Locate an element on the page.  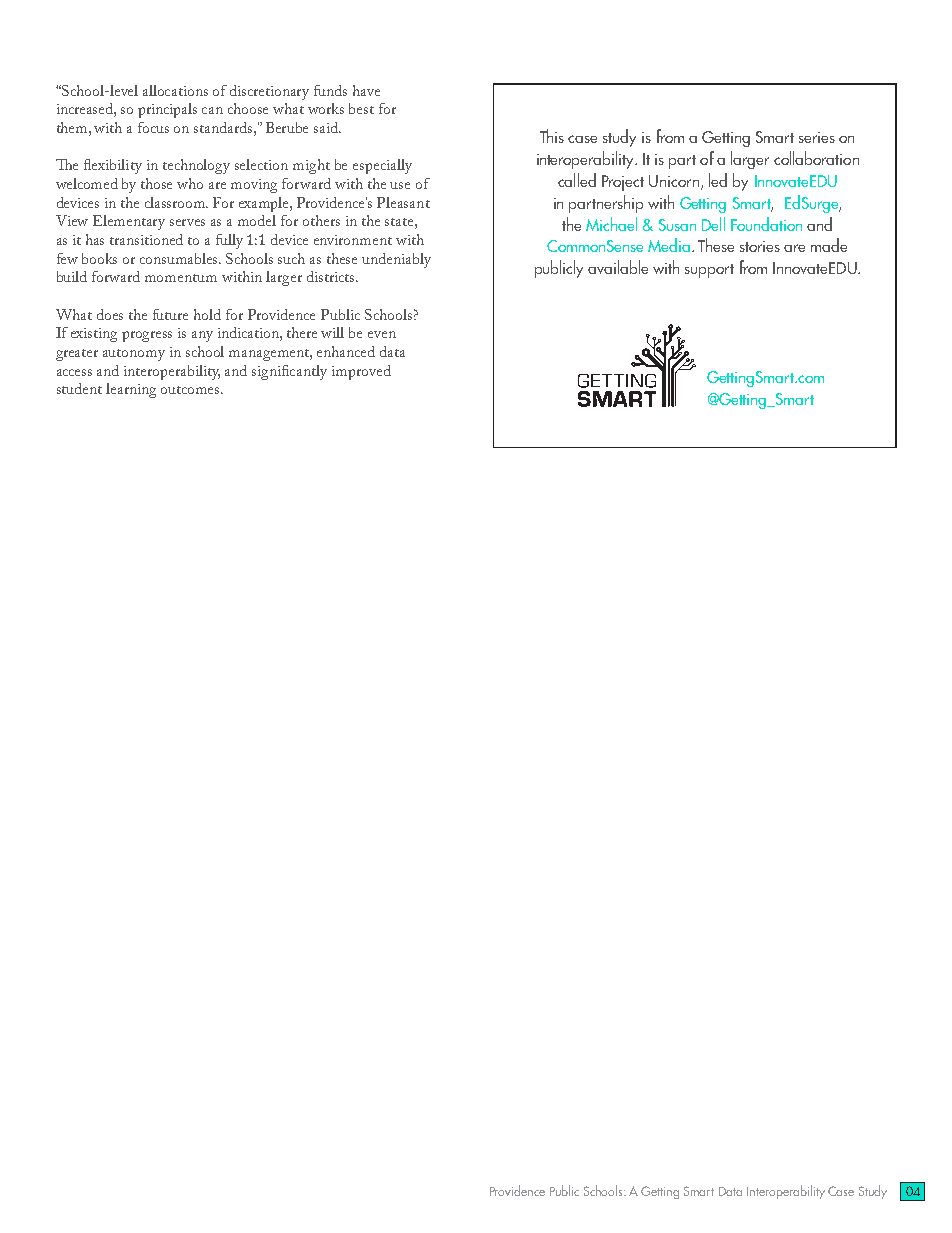
support is located at coordinates (709, 271).
